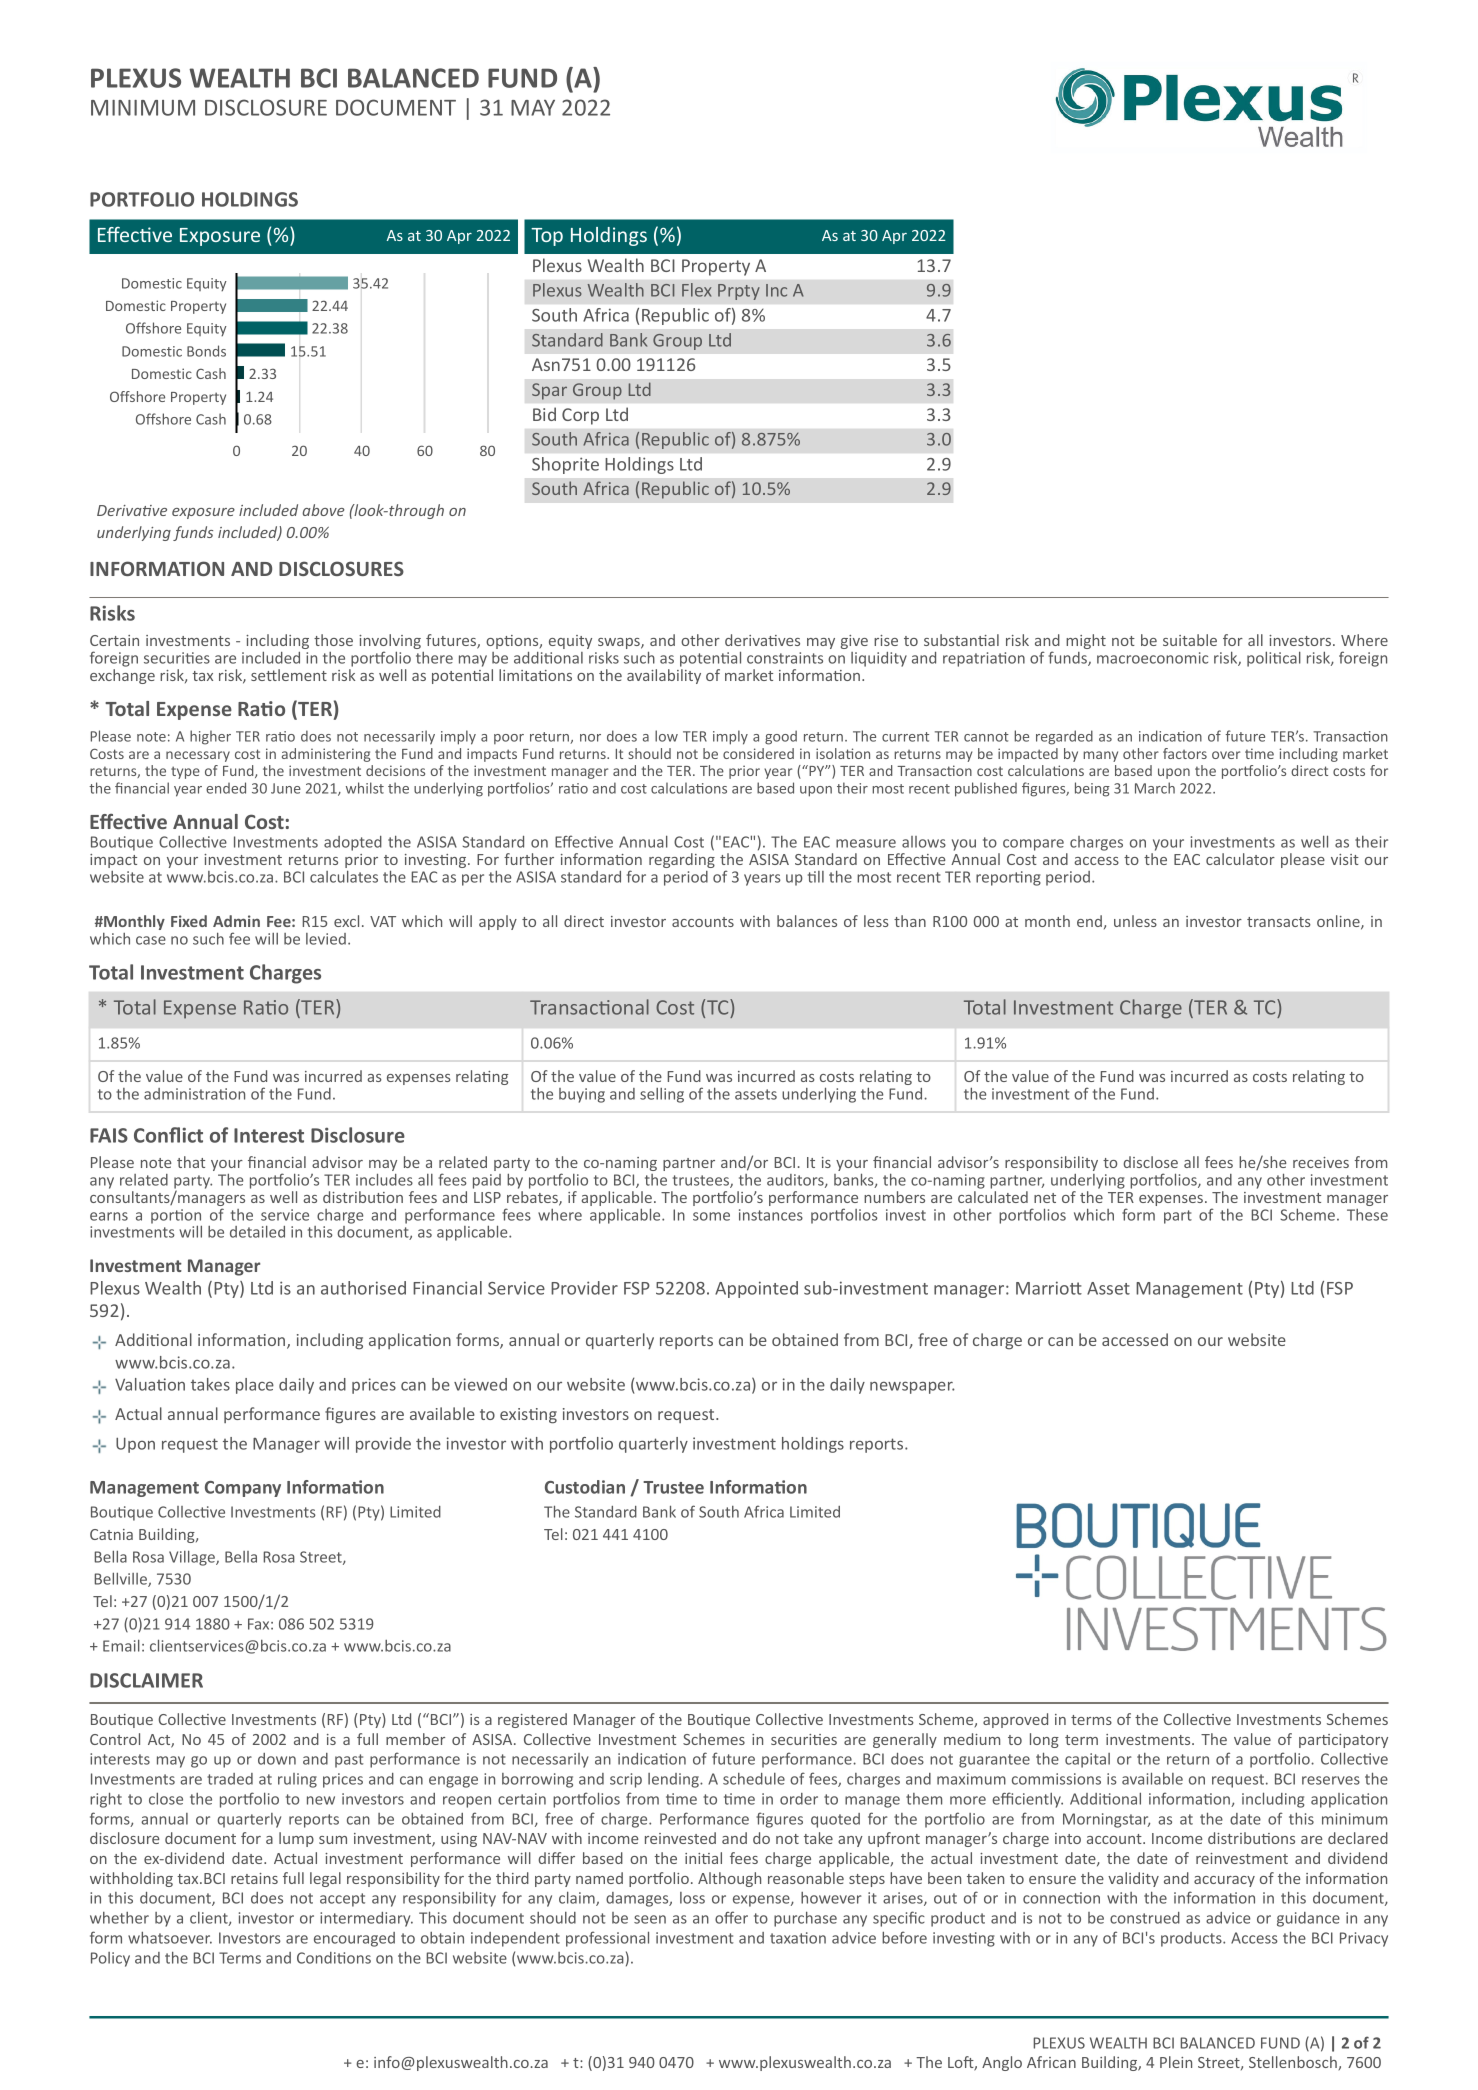 The height and width of the screenshot is (2090, 1478). I want to click on suitable, so click(1190, 640).
